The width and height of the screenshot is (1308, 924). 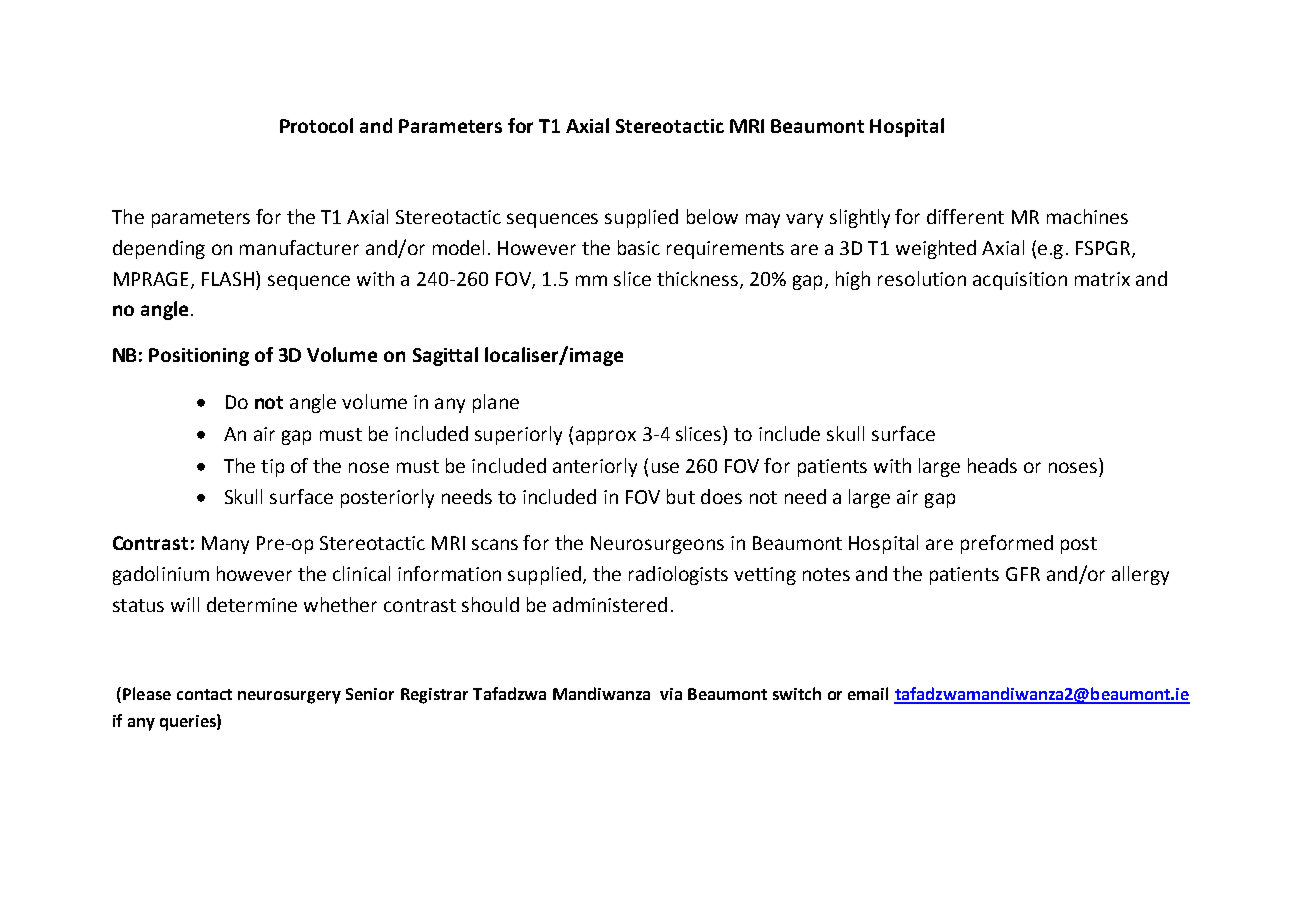 What do you see at coordinates (289, 697) in the screenshot?
I see `neurosurgery` at bounding box center [289, 697].
